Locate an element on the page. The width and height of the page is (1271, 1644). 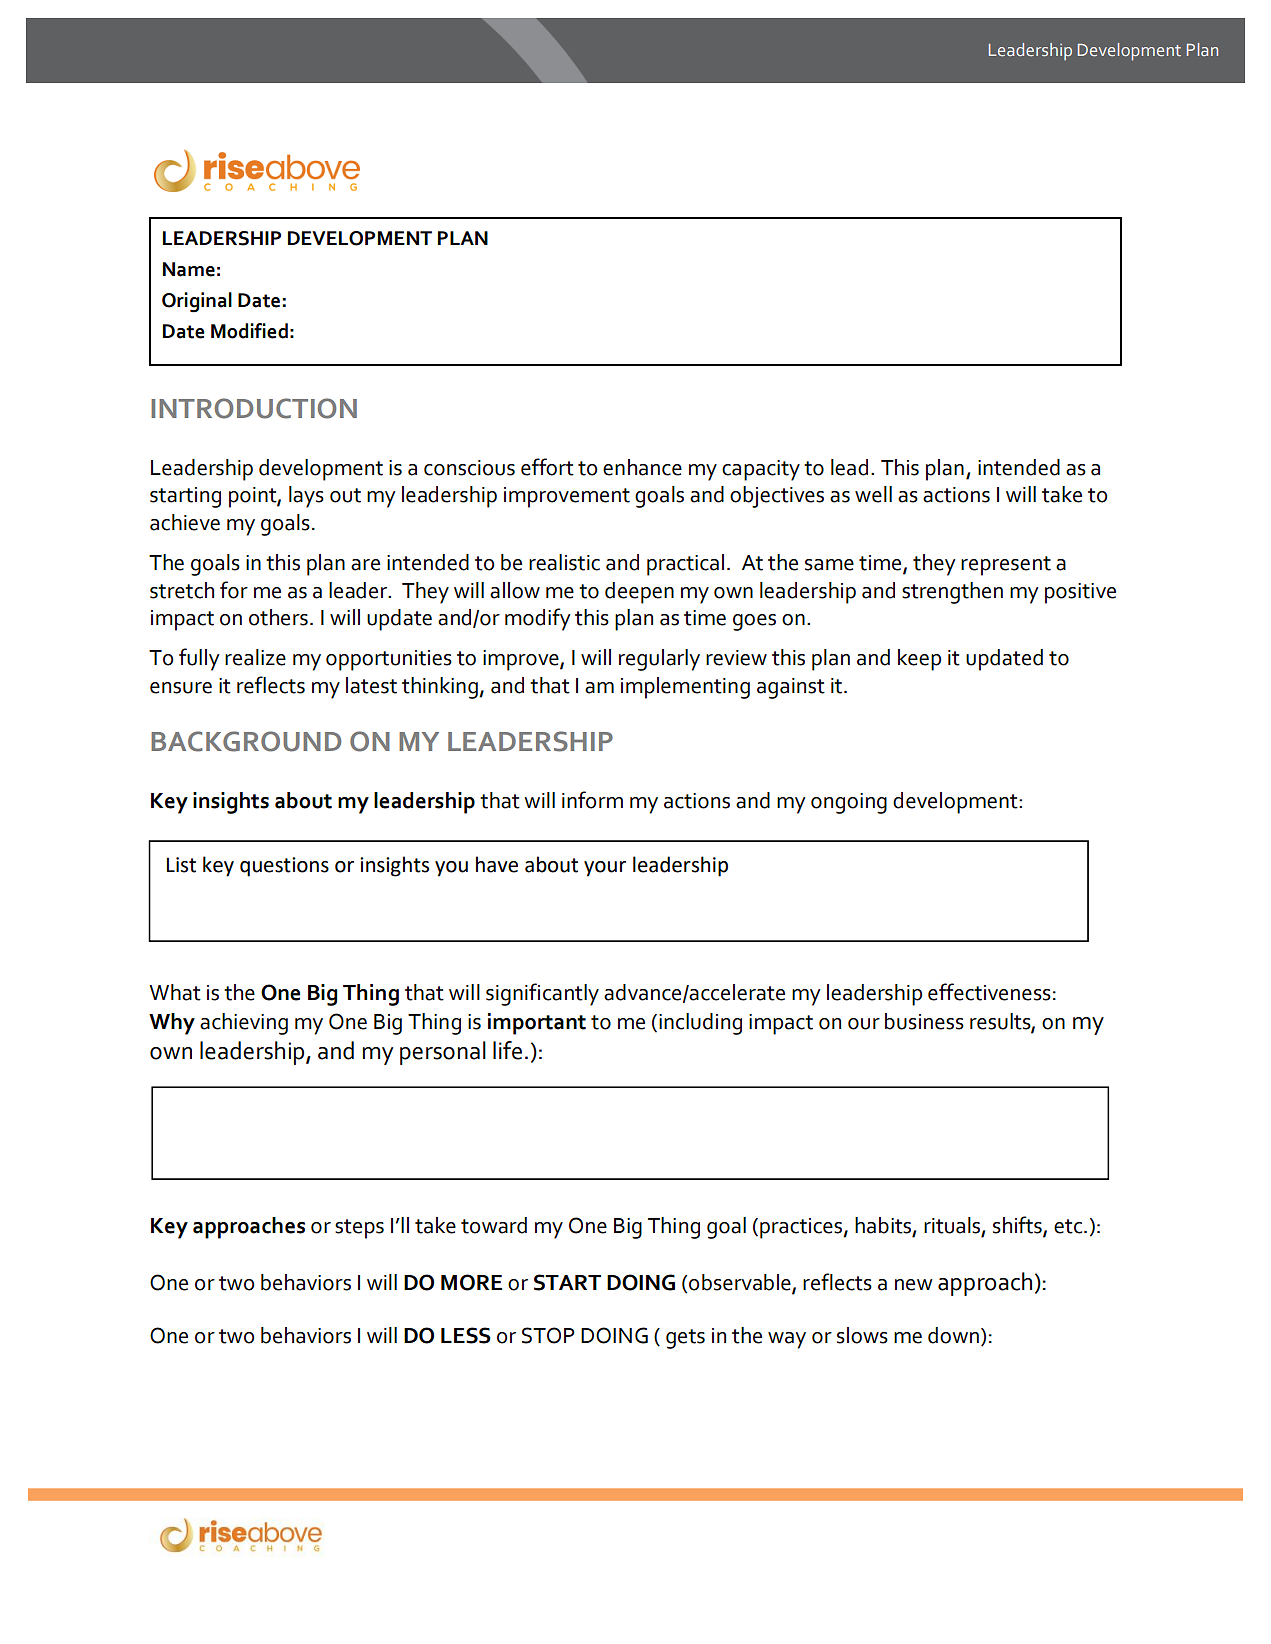
effectiveness is located at coordinates (989, 992).
